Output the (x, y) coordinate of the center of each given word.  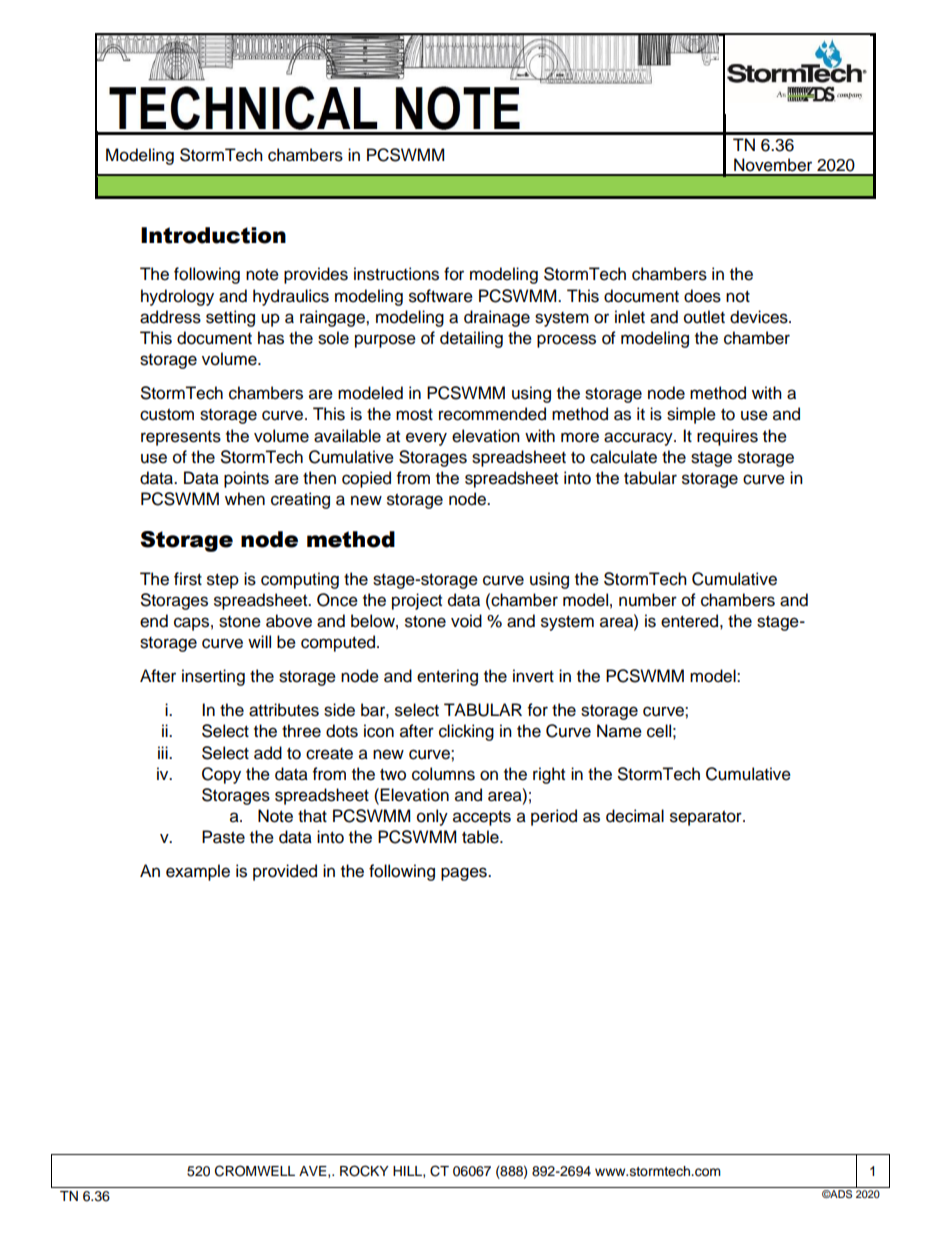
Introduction (213, 235)
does (702, 296)
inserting (213, 677)
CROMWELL (255, 1171)
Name (619, 731)
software (441, 296)
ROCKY (364, 1171)
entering (447, 677)
